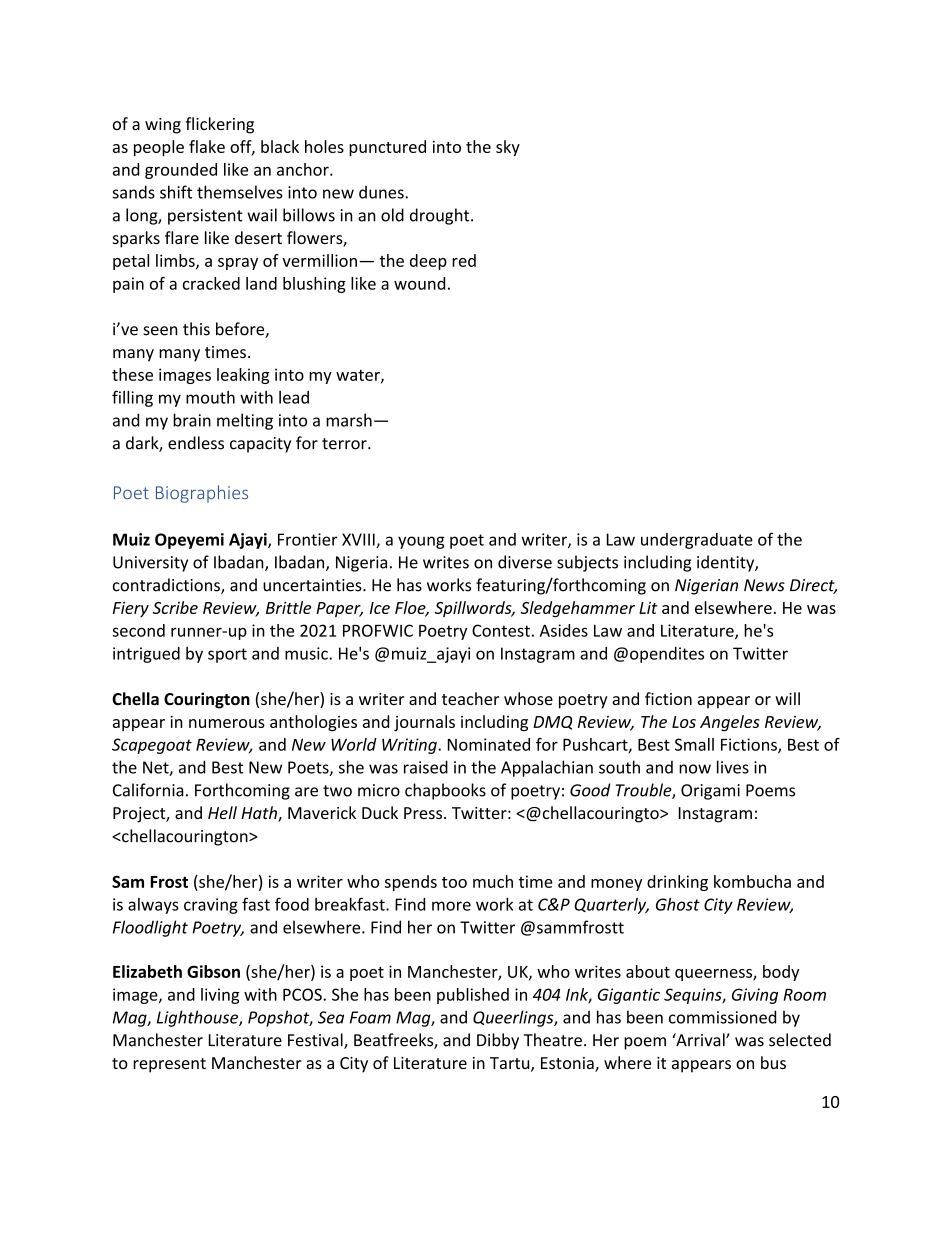 Image resolution: width=952 pixels, height=1233 pixels. I want to click on Origami, so click(710, 792).
